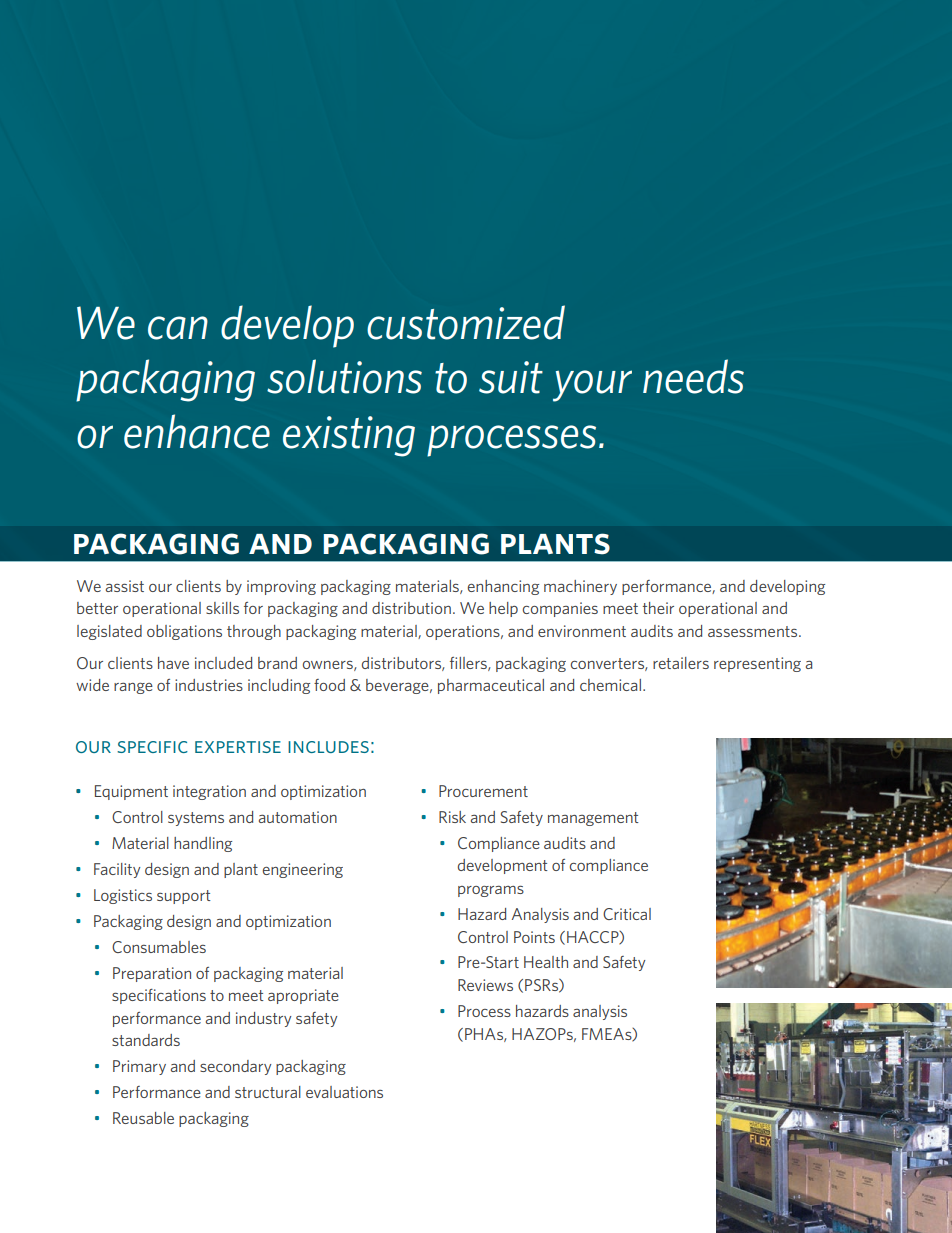 This document has width=952, height=1233. I want to click on Reusable, so click(143, 1118).
